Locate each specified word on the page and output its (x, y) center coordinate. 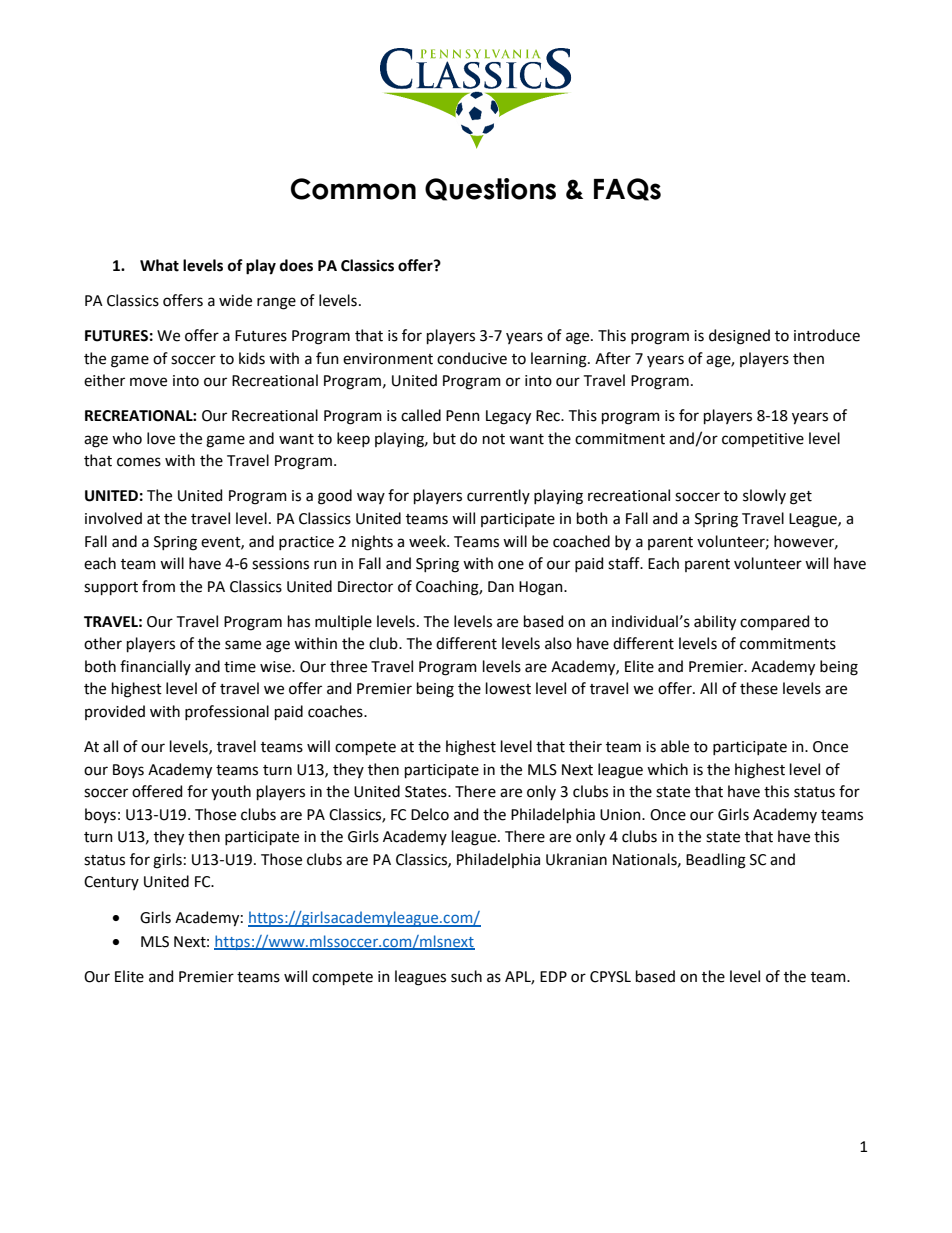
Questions (490, 189)
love (161, 438)
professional (227, 712)
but (444, 438)
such (466, 976)
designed (739, 337)
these (759, 688)
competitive (763, 440)
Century (111, 883)
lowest (508, 688)
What (159, 265)
